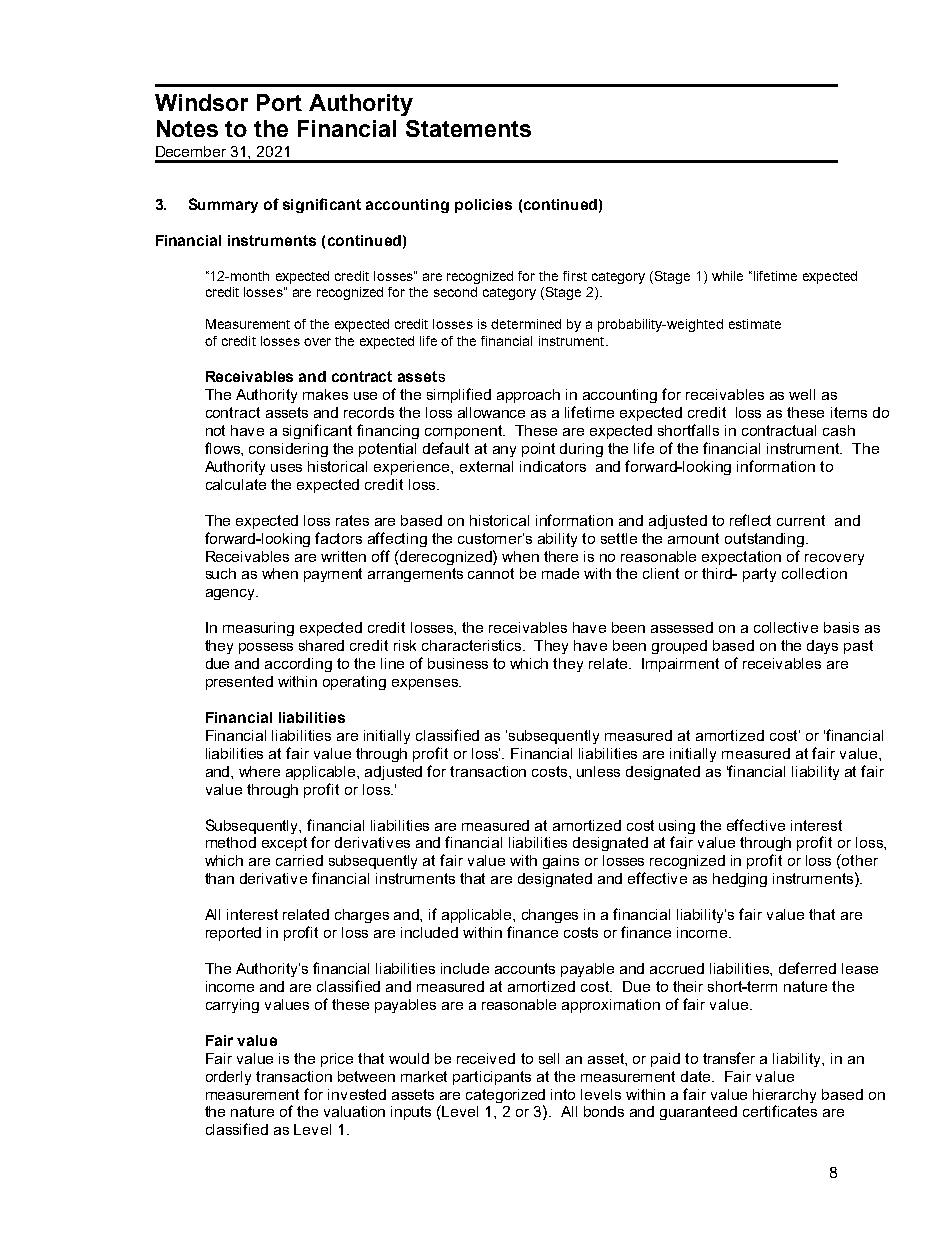  What do you see at coordinates (468, 128) in the page?
I see `Statements` at bounding box center [468, 128].
